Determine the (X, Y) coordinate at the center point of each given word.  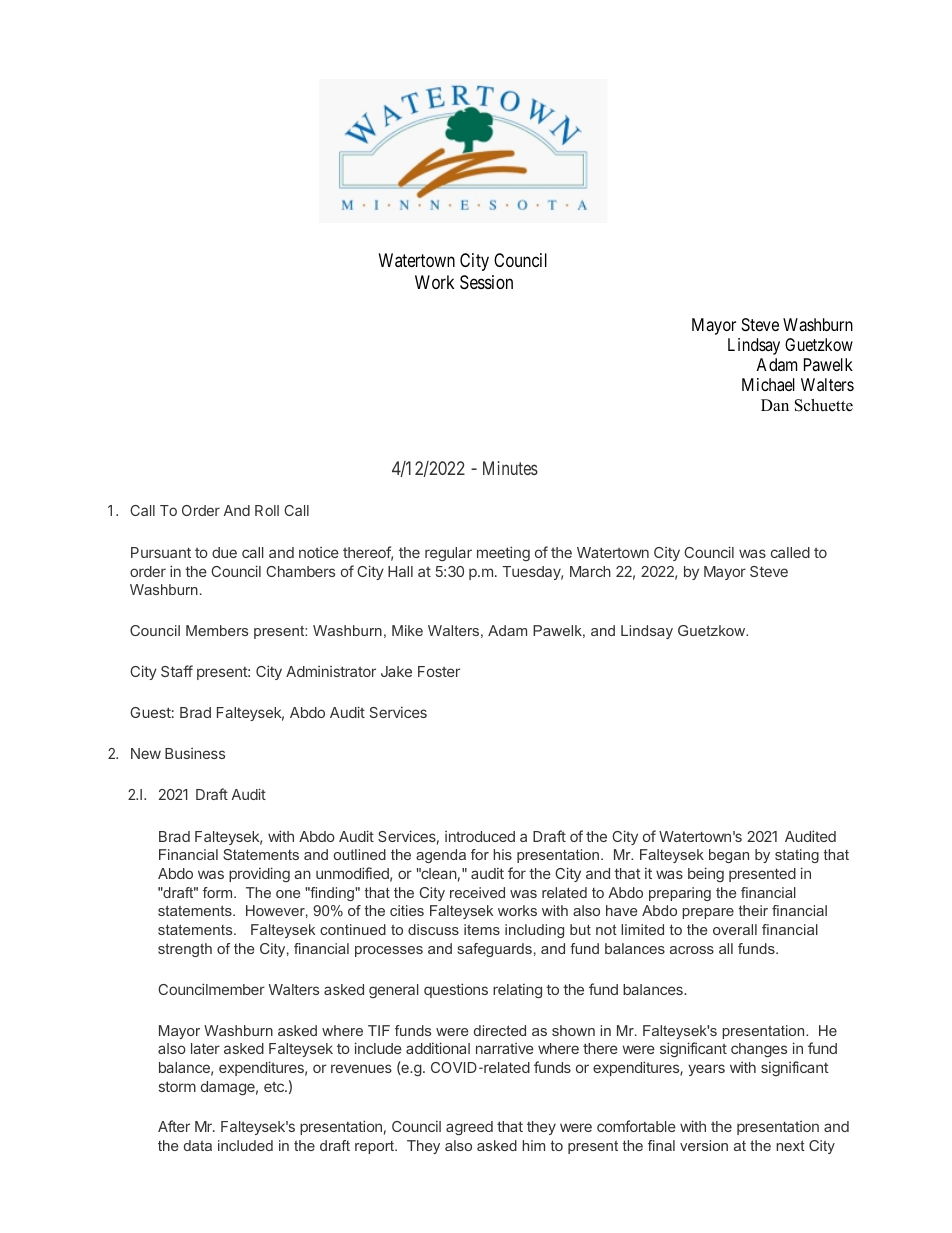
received (477, 892)
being (706, 874)
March (590, 571)
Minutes (510, 468)
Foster (439, 671)
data (198, 1145)
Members (217, 630)
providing (259, 874)
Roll (267, 510)
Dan (775, 405)
